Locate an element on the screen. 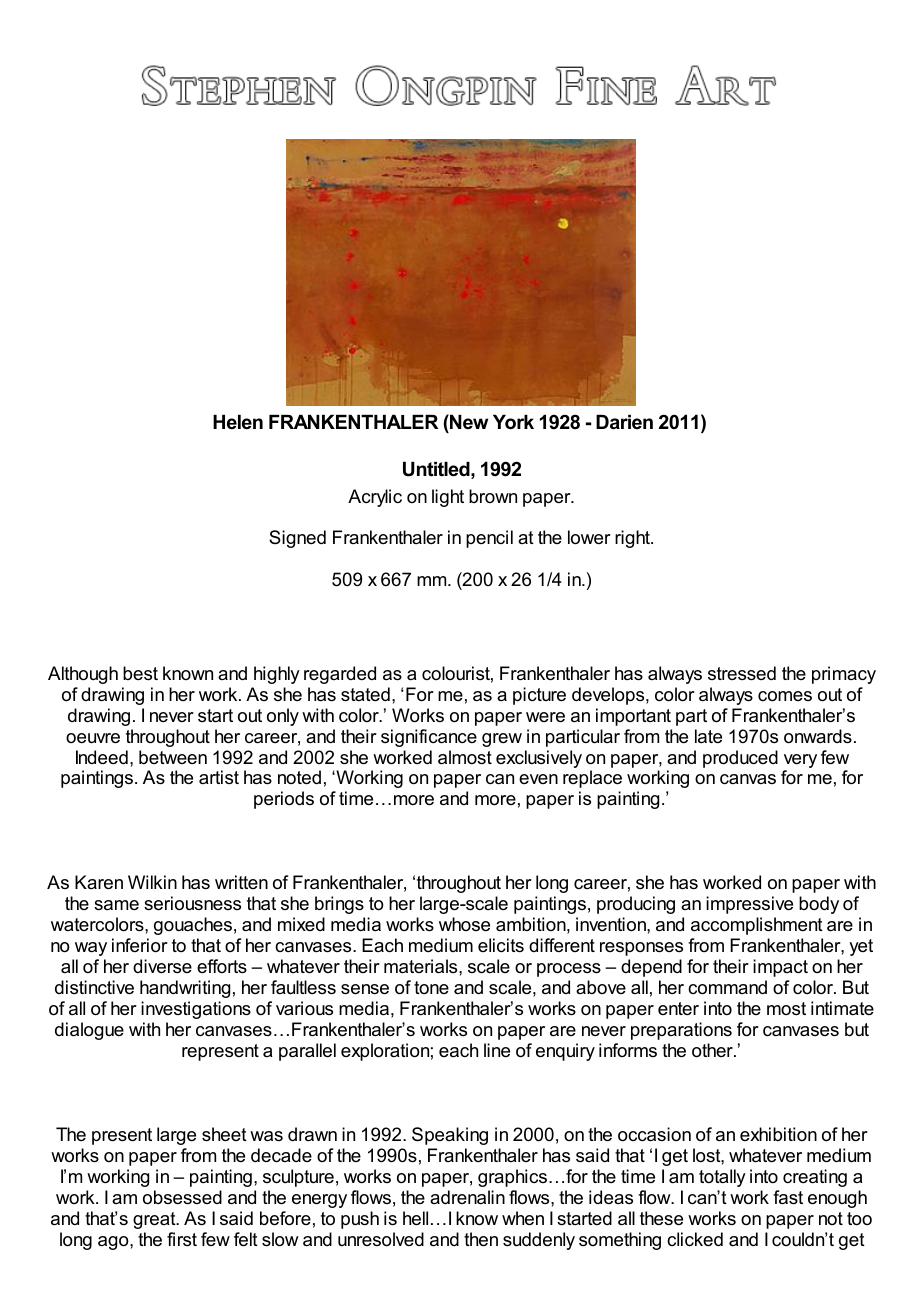 This screenshot has width=924, height=1308. Helen is located at coordinates (238, 422).
